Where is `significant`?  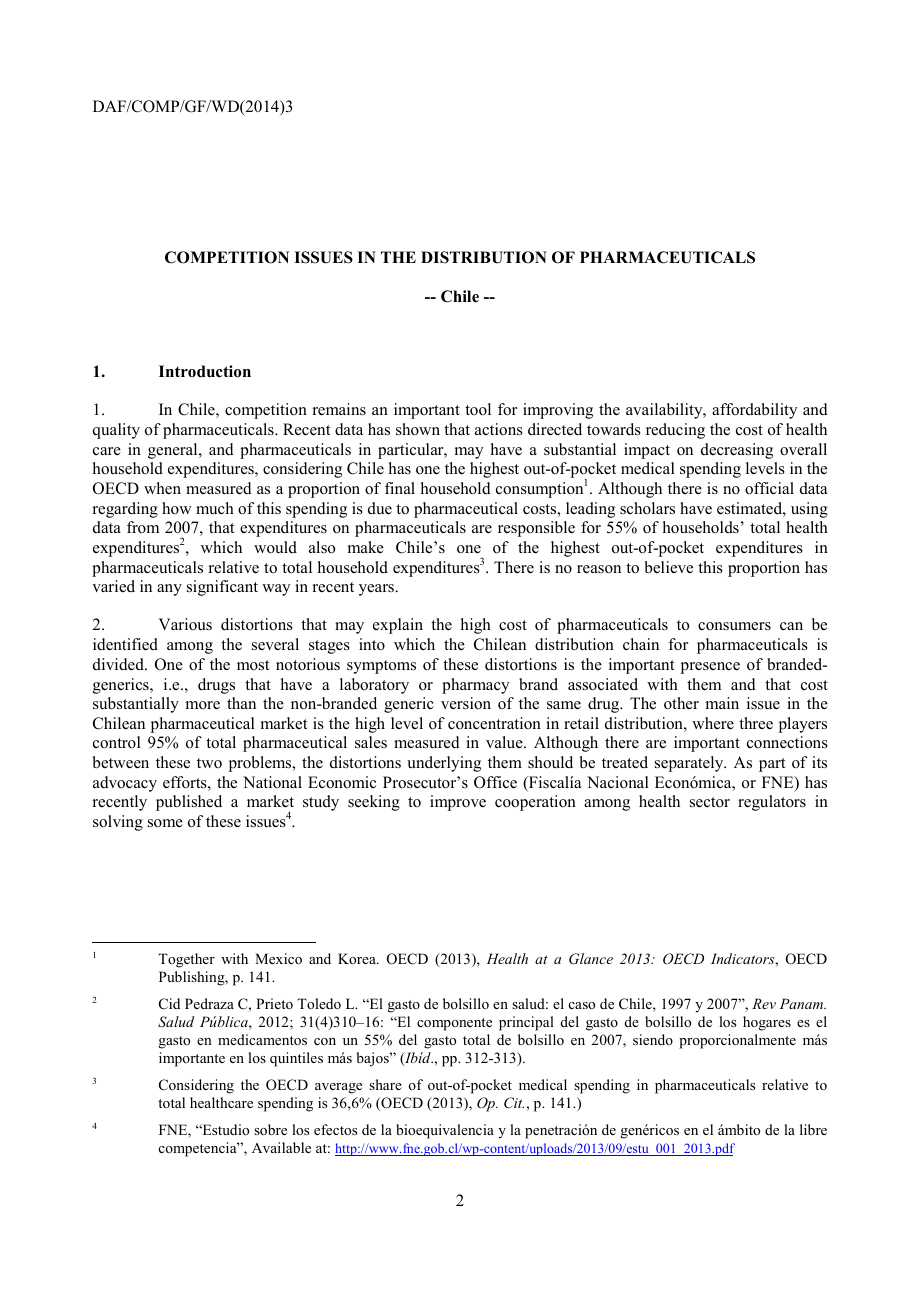 significant is located at coordinates (222, 588).
